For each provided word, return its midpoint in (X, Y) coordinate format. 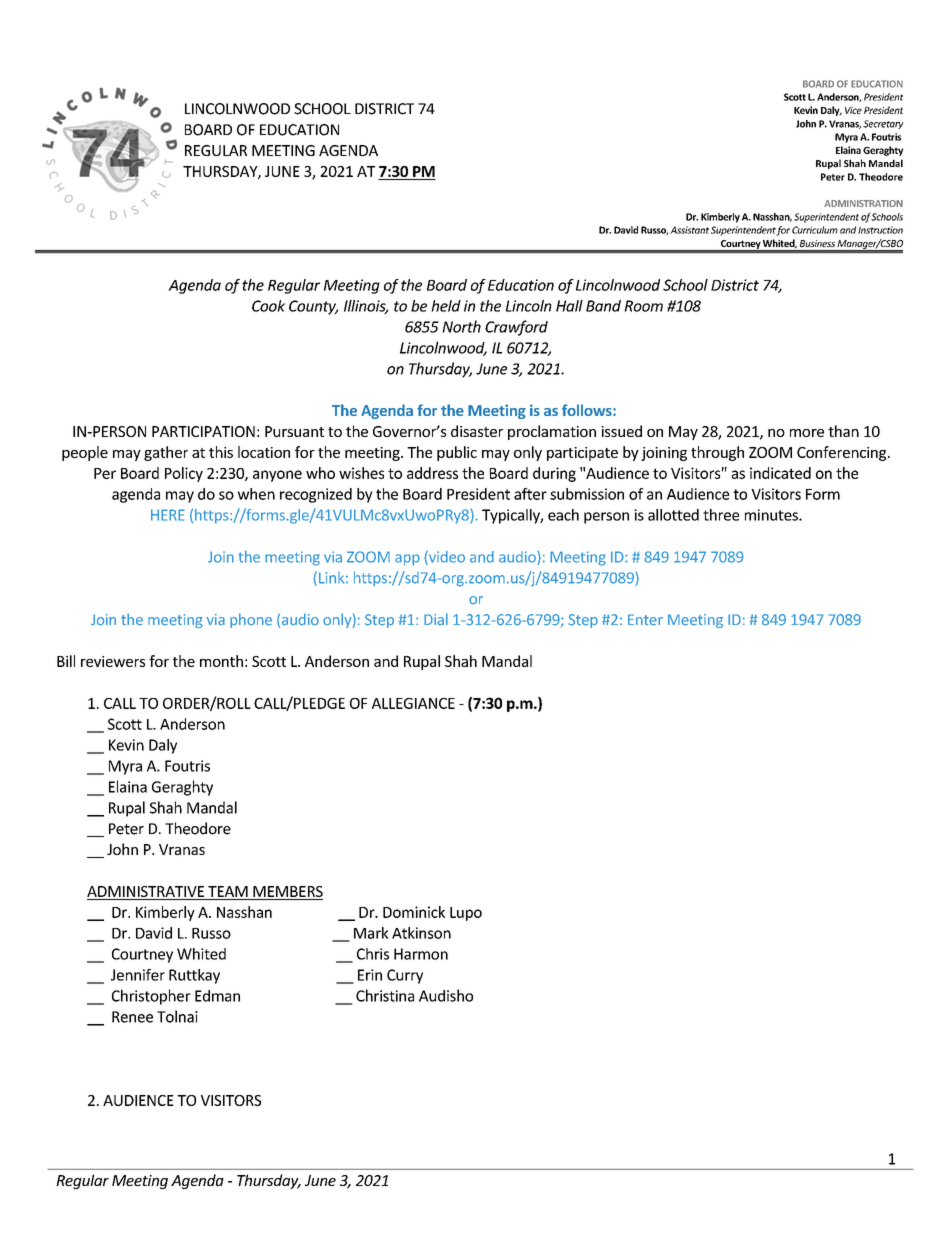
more (807, 433)
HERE (168, 515)
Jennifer (138, 975)
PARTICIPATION (203, 431)
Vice (853, 110)
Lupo (466, 914)
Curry (405, 976)
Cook (268, 306)
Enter (645, 620)
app (407, 560)
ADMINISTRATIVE (145, 891)
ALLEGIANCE (413, 703)
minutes (772, 515)
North (461, 326)
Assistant (689, 230)
